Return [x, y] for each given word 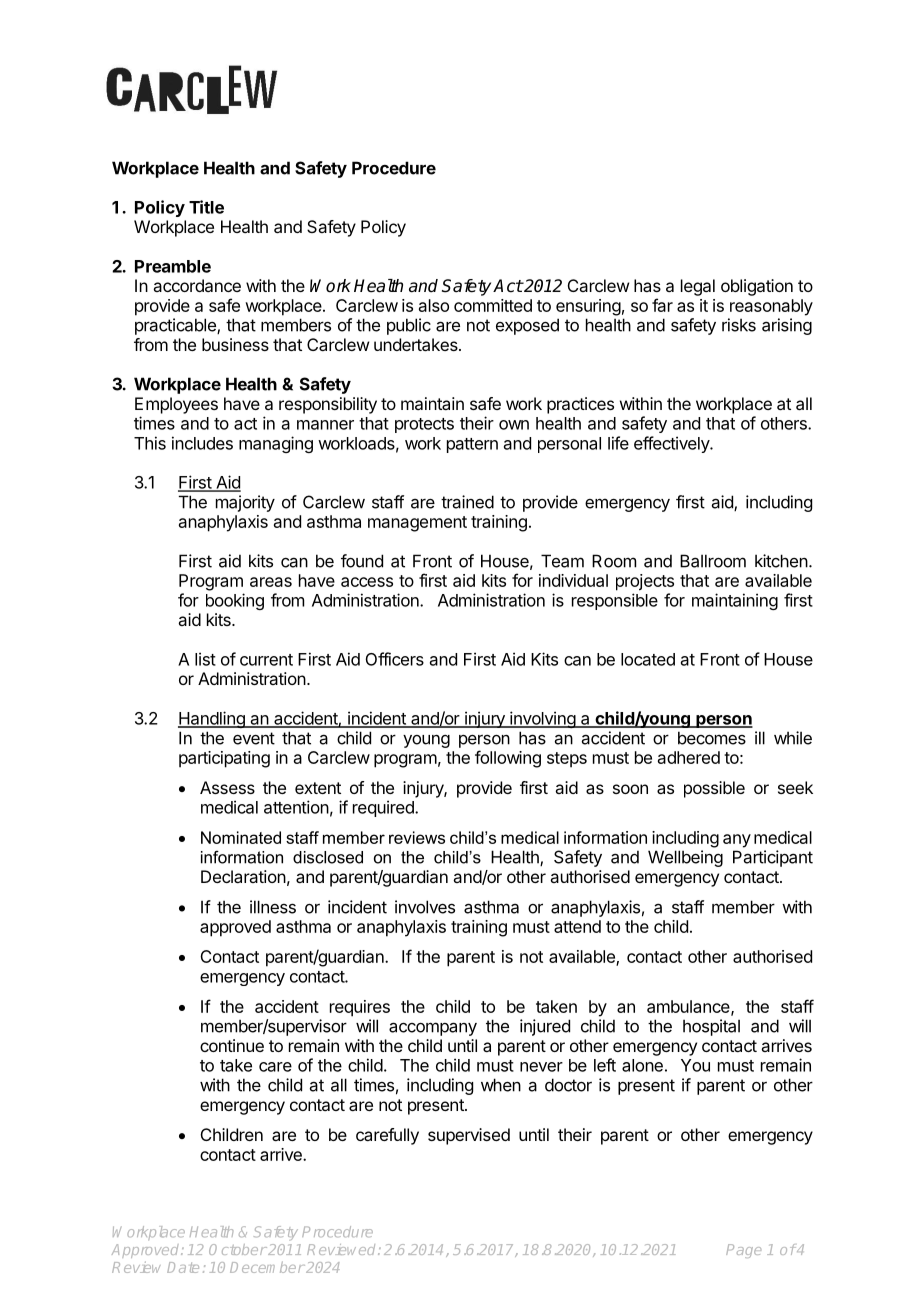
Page [743, 1251]
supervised [469, 1136]
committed [493, 305]
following [508, 759]
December [267, 1267]
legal [698, 287]
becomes [712, 738]
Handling [212, 719]
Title [206, 207]
